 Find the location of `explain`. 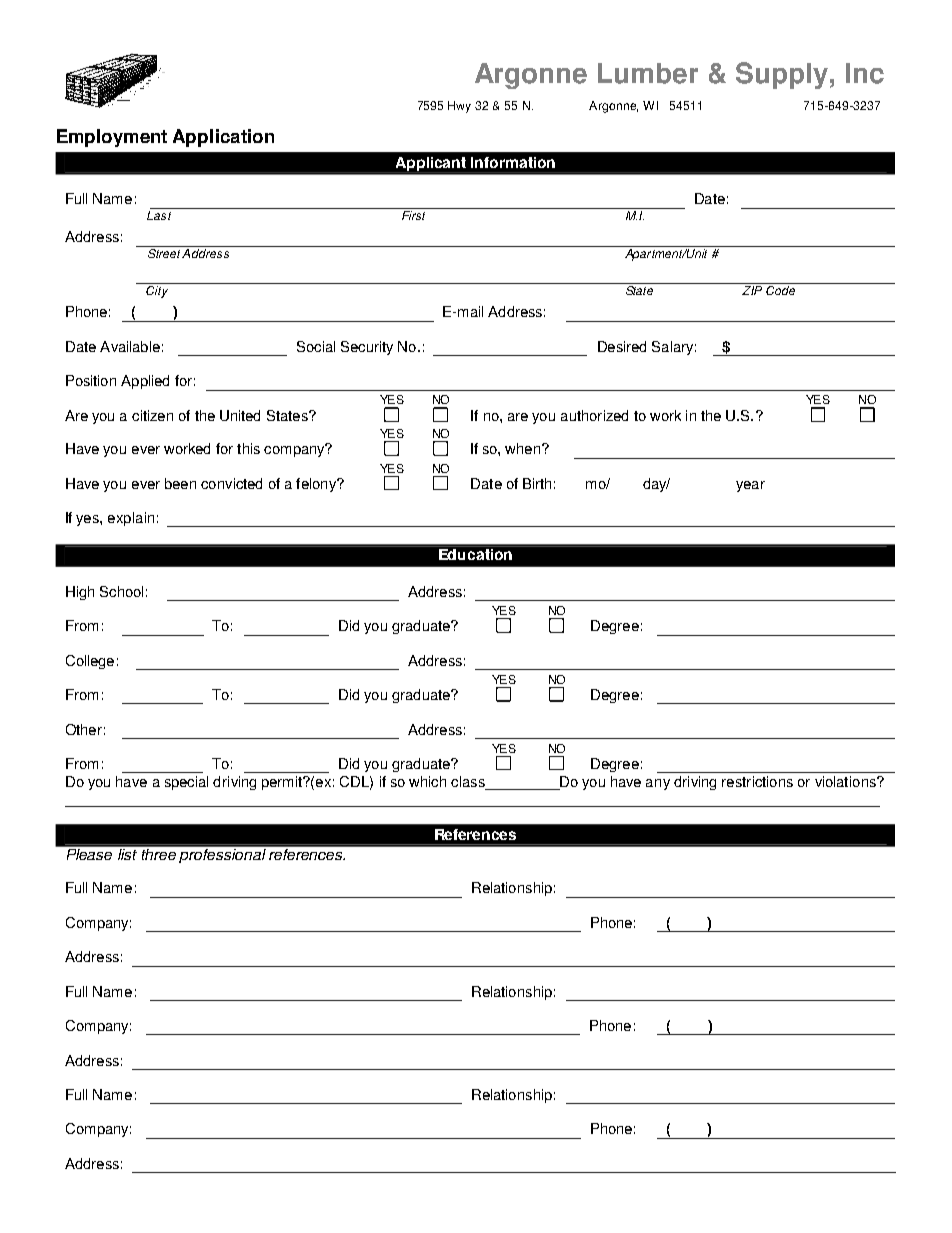

explain is located at coordinates (131, 519).
